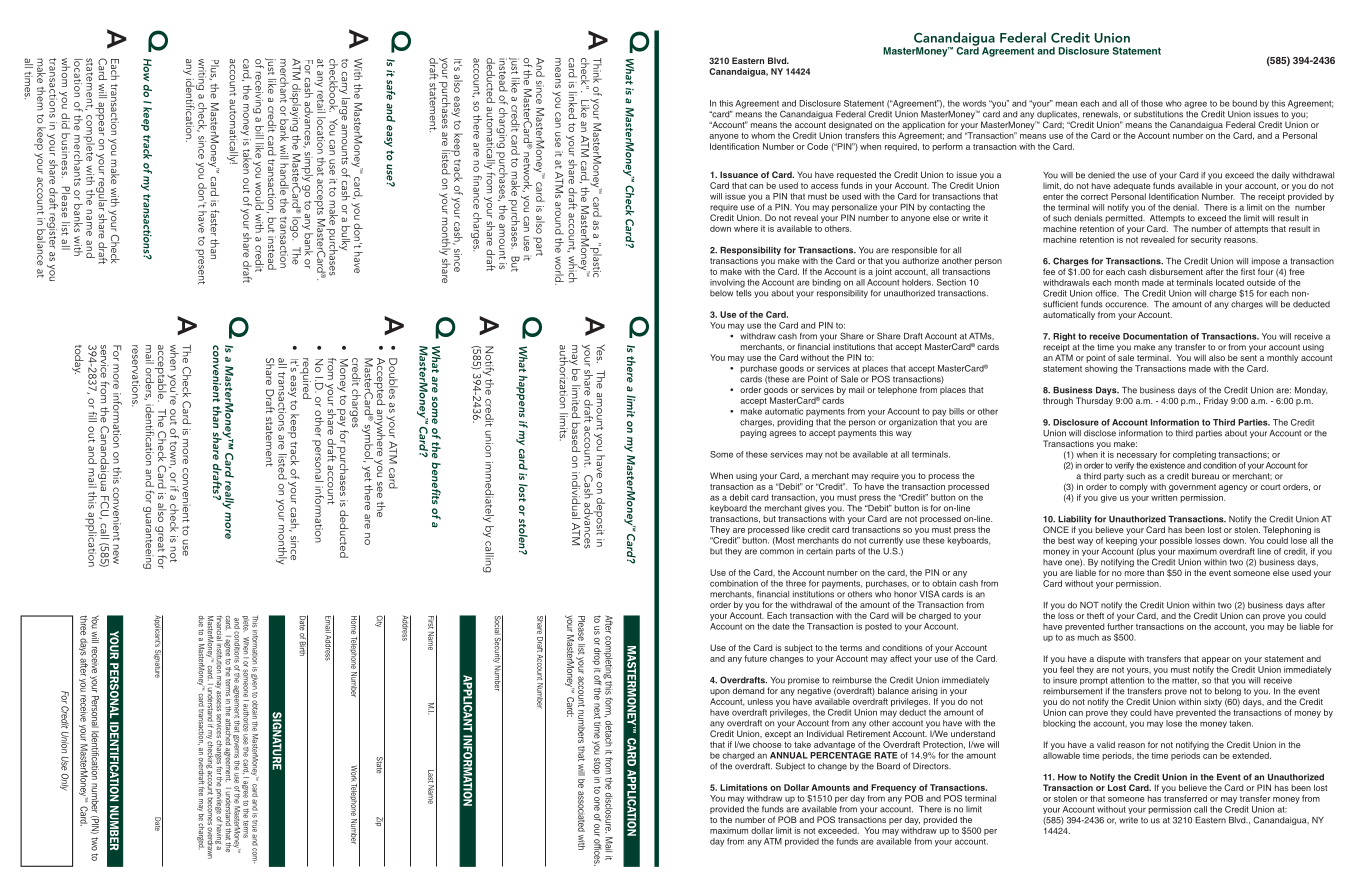  I want to click on located, so click(1230, 282).
